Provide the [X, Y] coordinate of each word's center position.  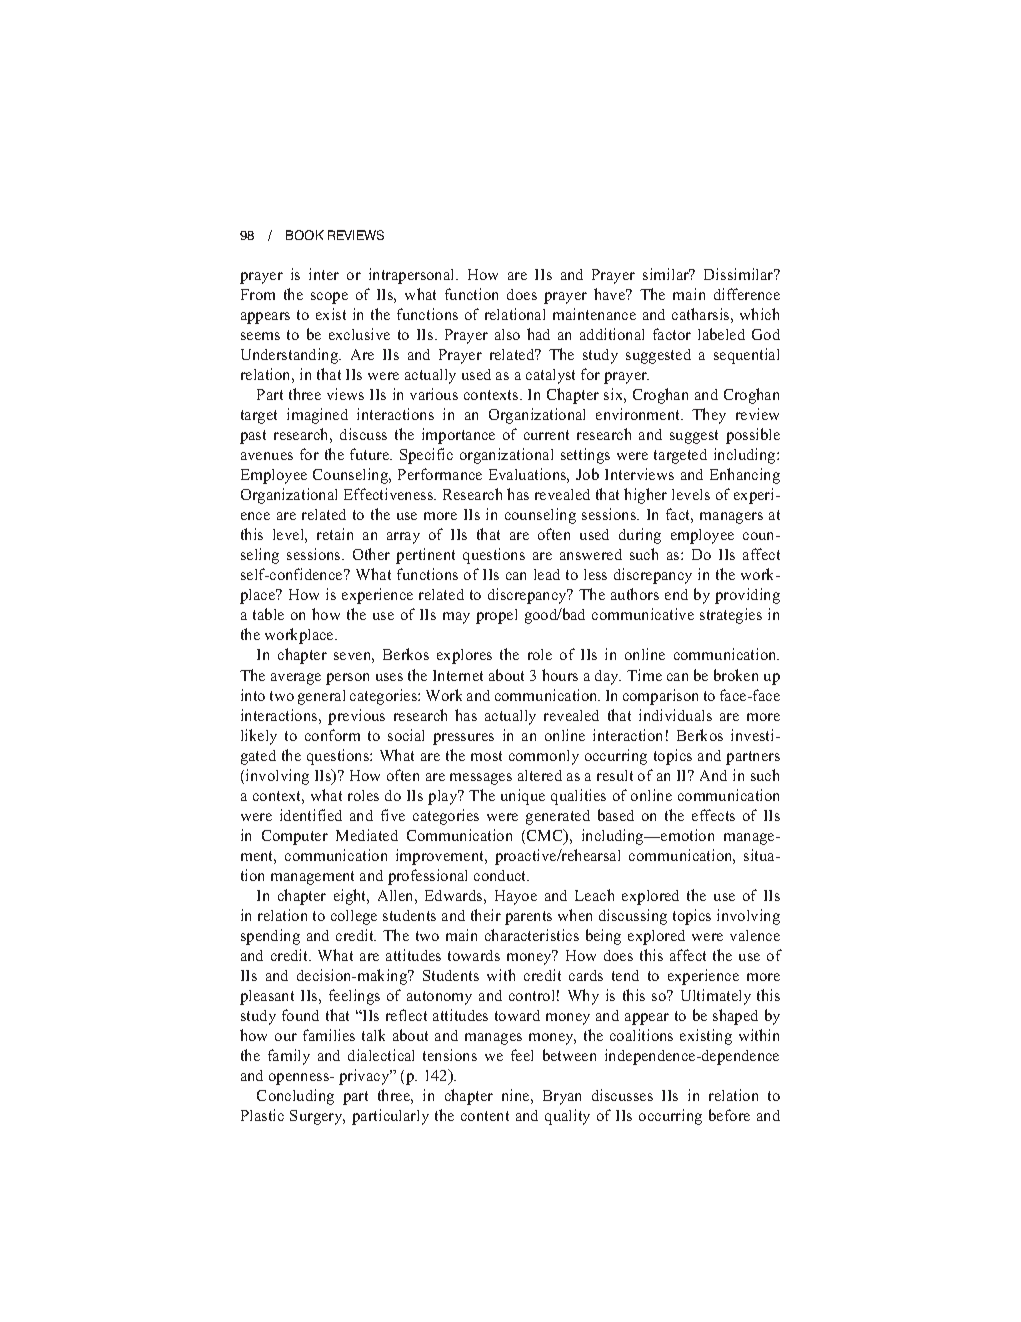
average [296, 679]
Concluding [295, 1097]
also [507, 334]
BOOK [305, 235]
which [759, 314]
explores [464, 656]
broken [736, 675]
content [485, 1116]
